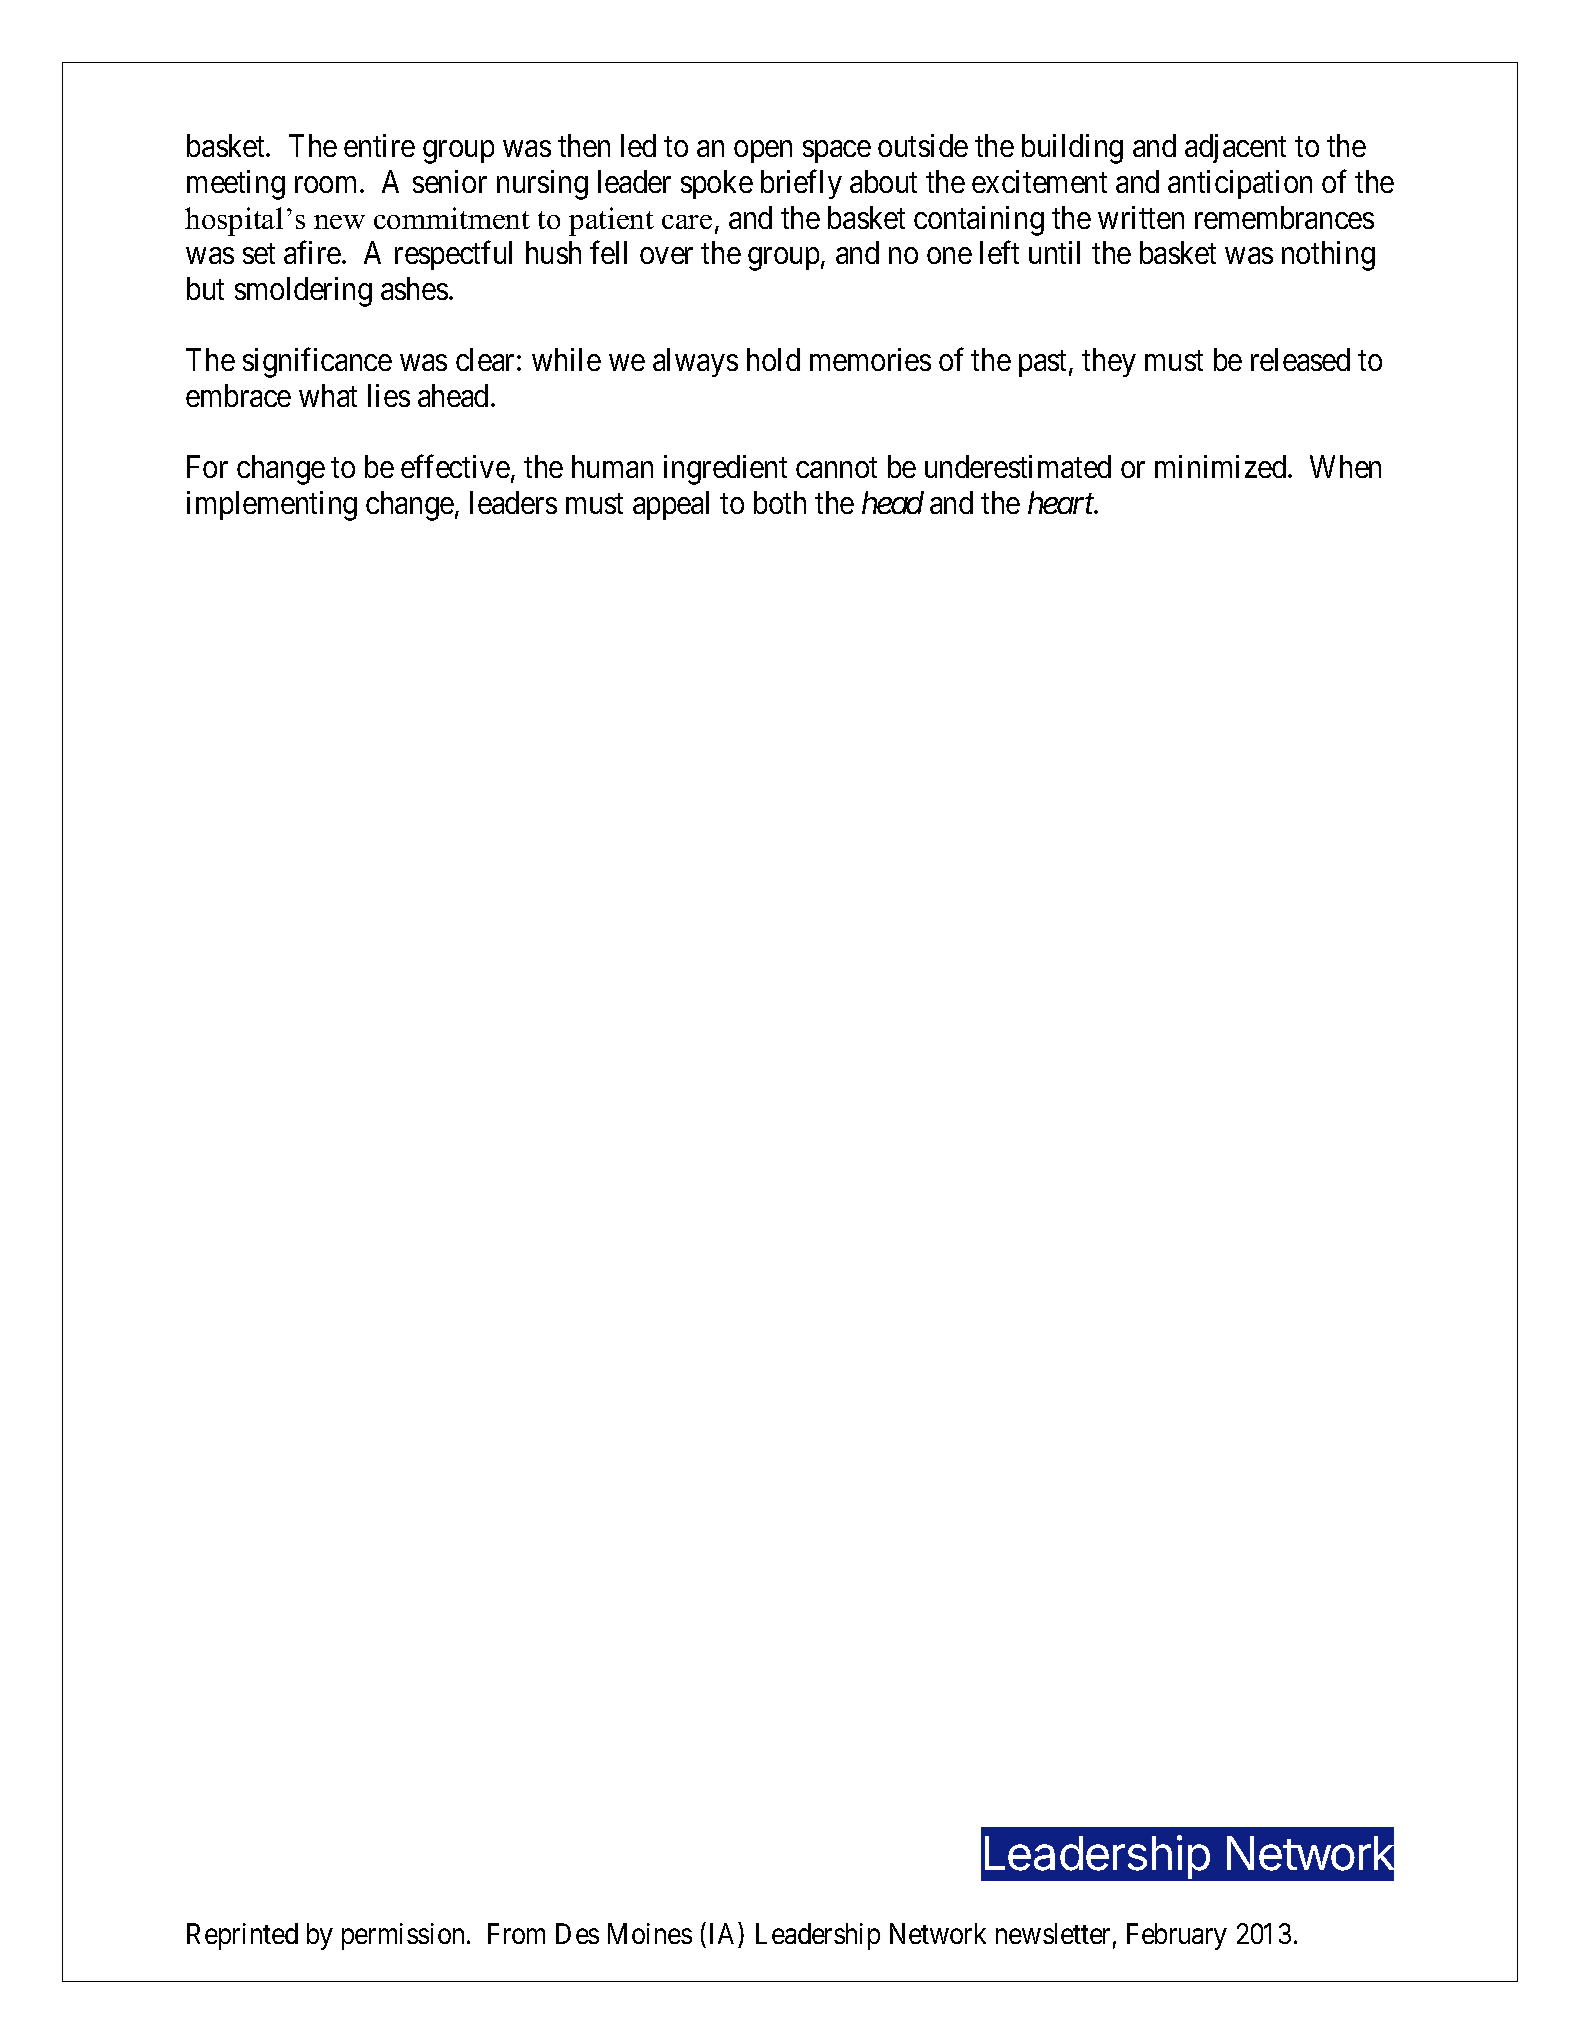  Describe the element at coordinates (1240, 184) in the screenshot. I see `anticipation` at that location.
